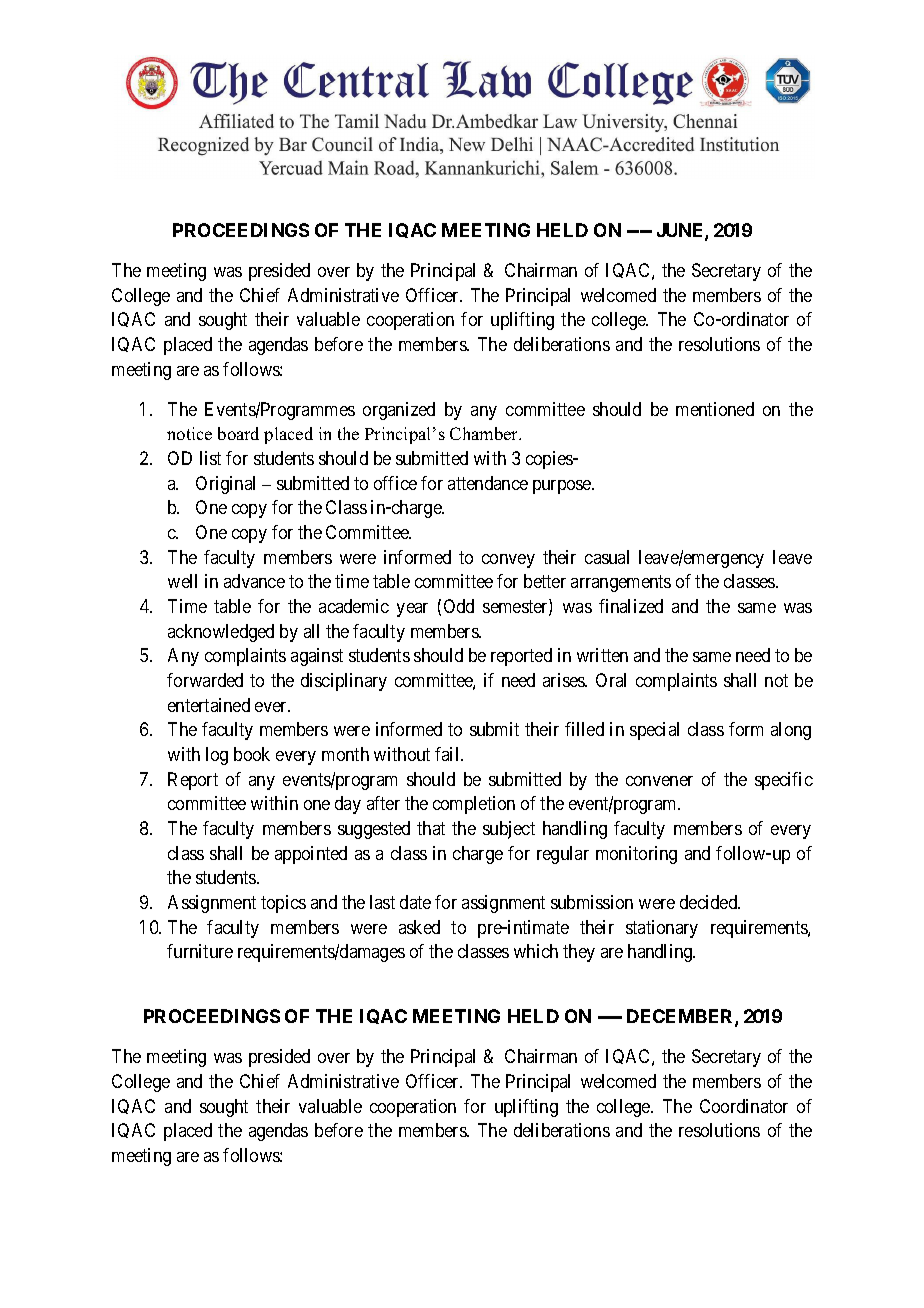 The image size is (924, 1308). Describe the element at coordinates (485, 433) in the screenshot. I see `Chamber` at that location.
